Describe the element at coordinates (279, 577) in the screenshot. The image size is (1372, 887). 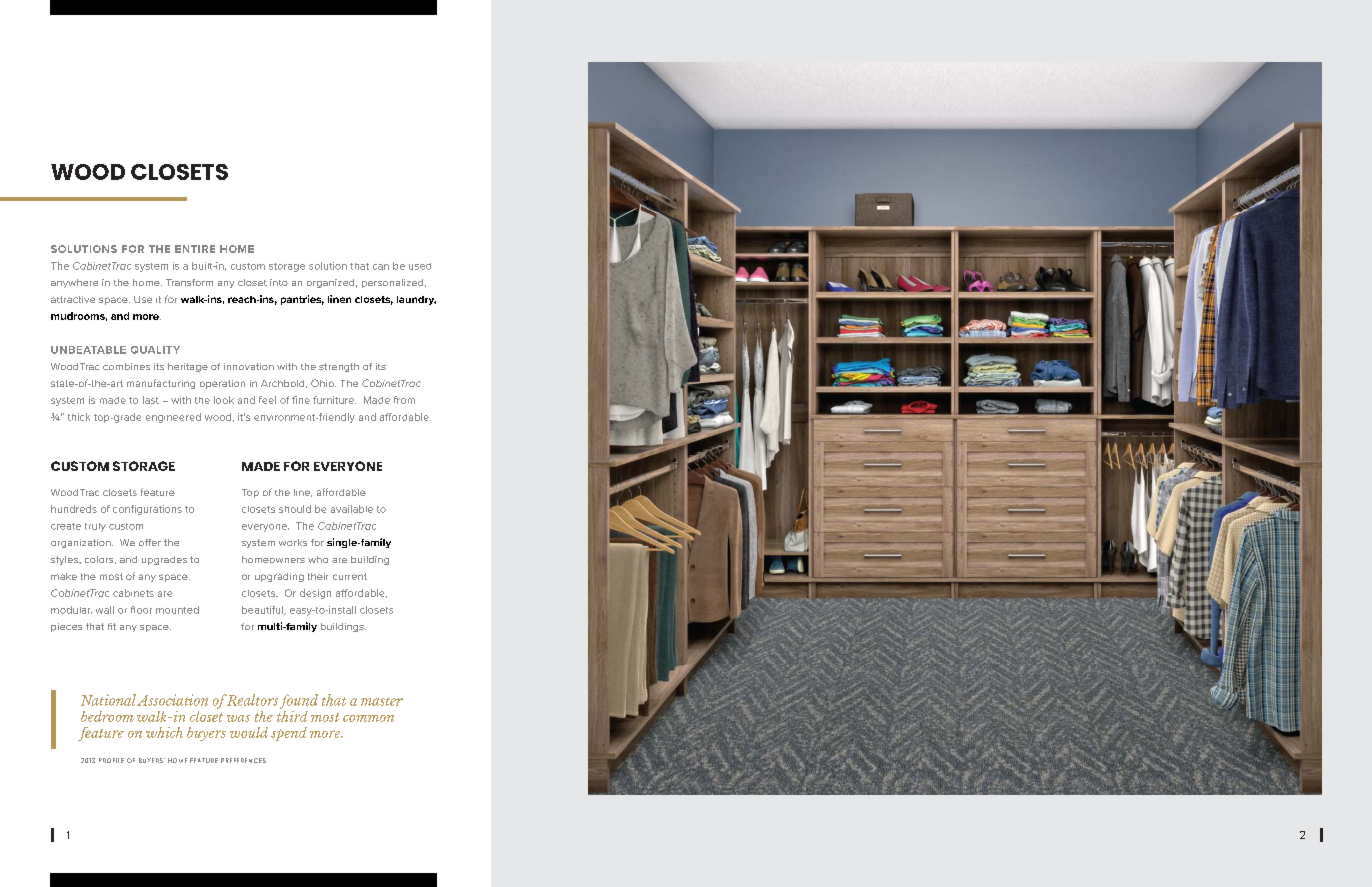
I see `upgrading` at that location.
